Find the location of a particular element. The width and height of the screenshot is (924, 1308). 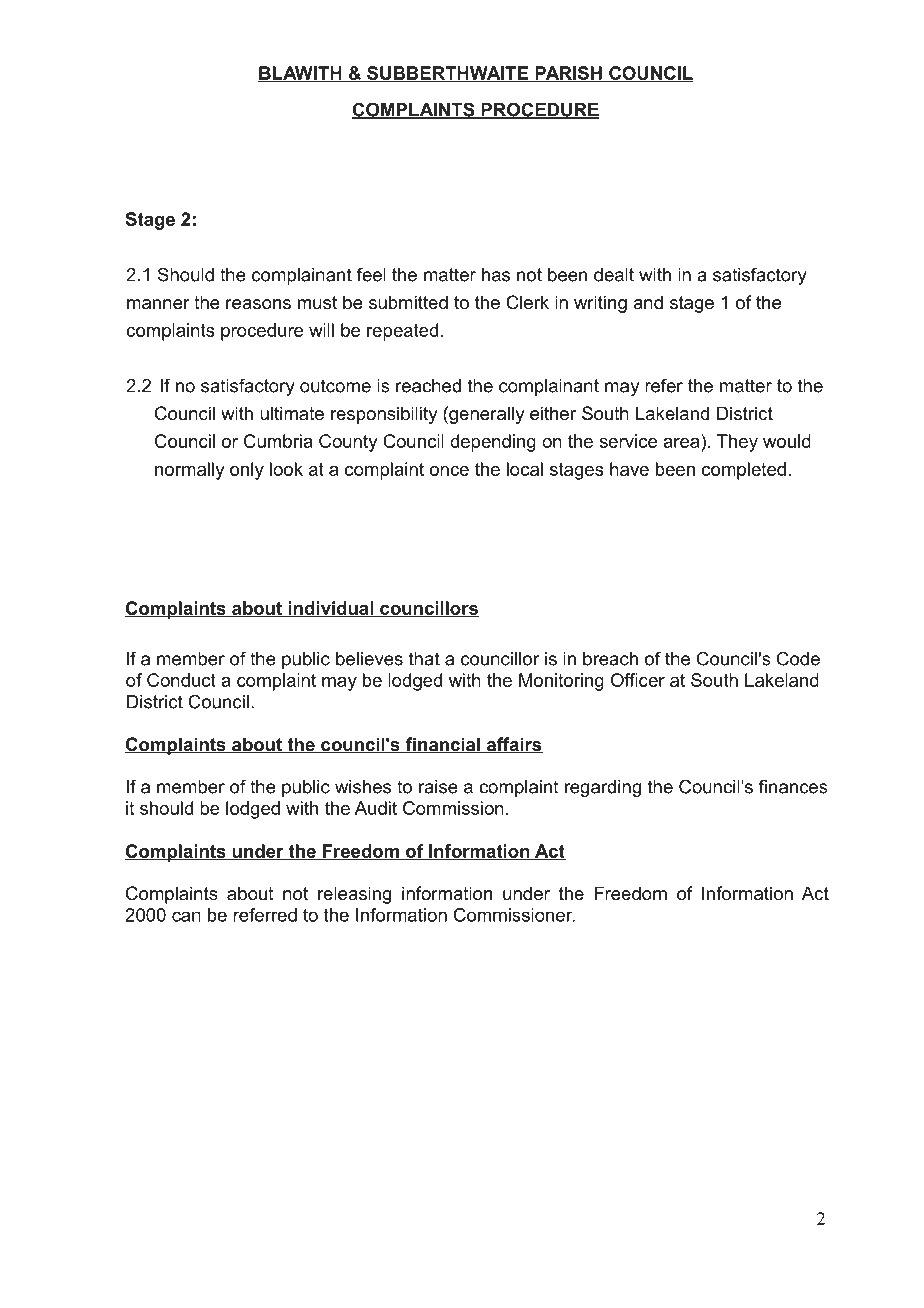

feel is located at coordinates (371, 274).
